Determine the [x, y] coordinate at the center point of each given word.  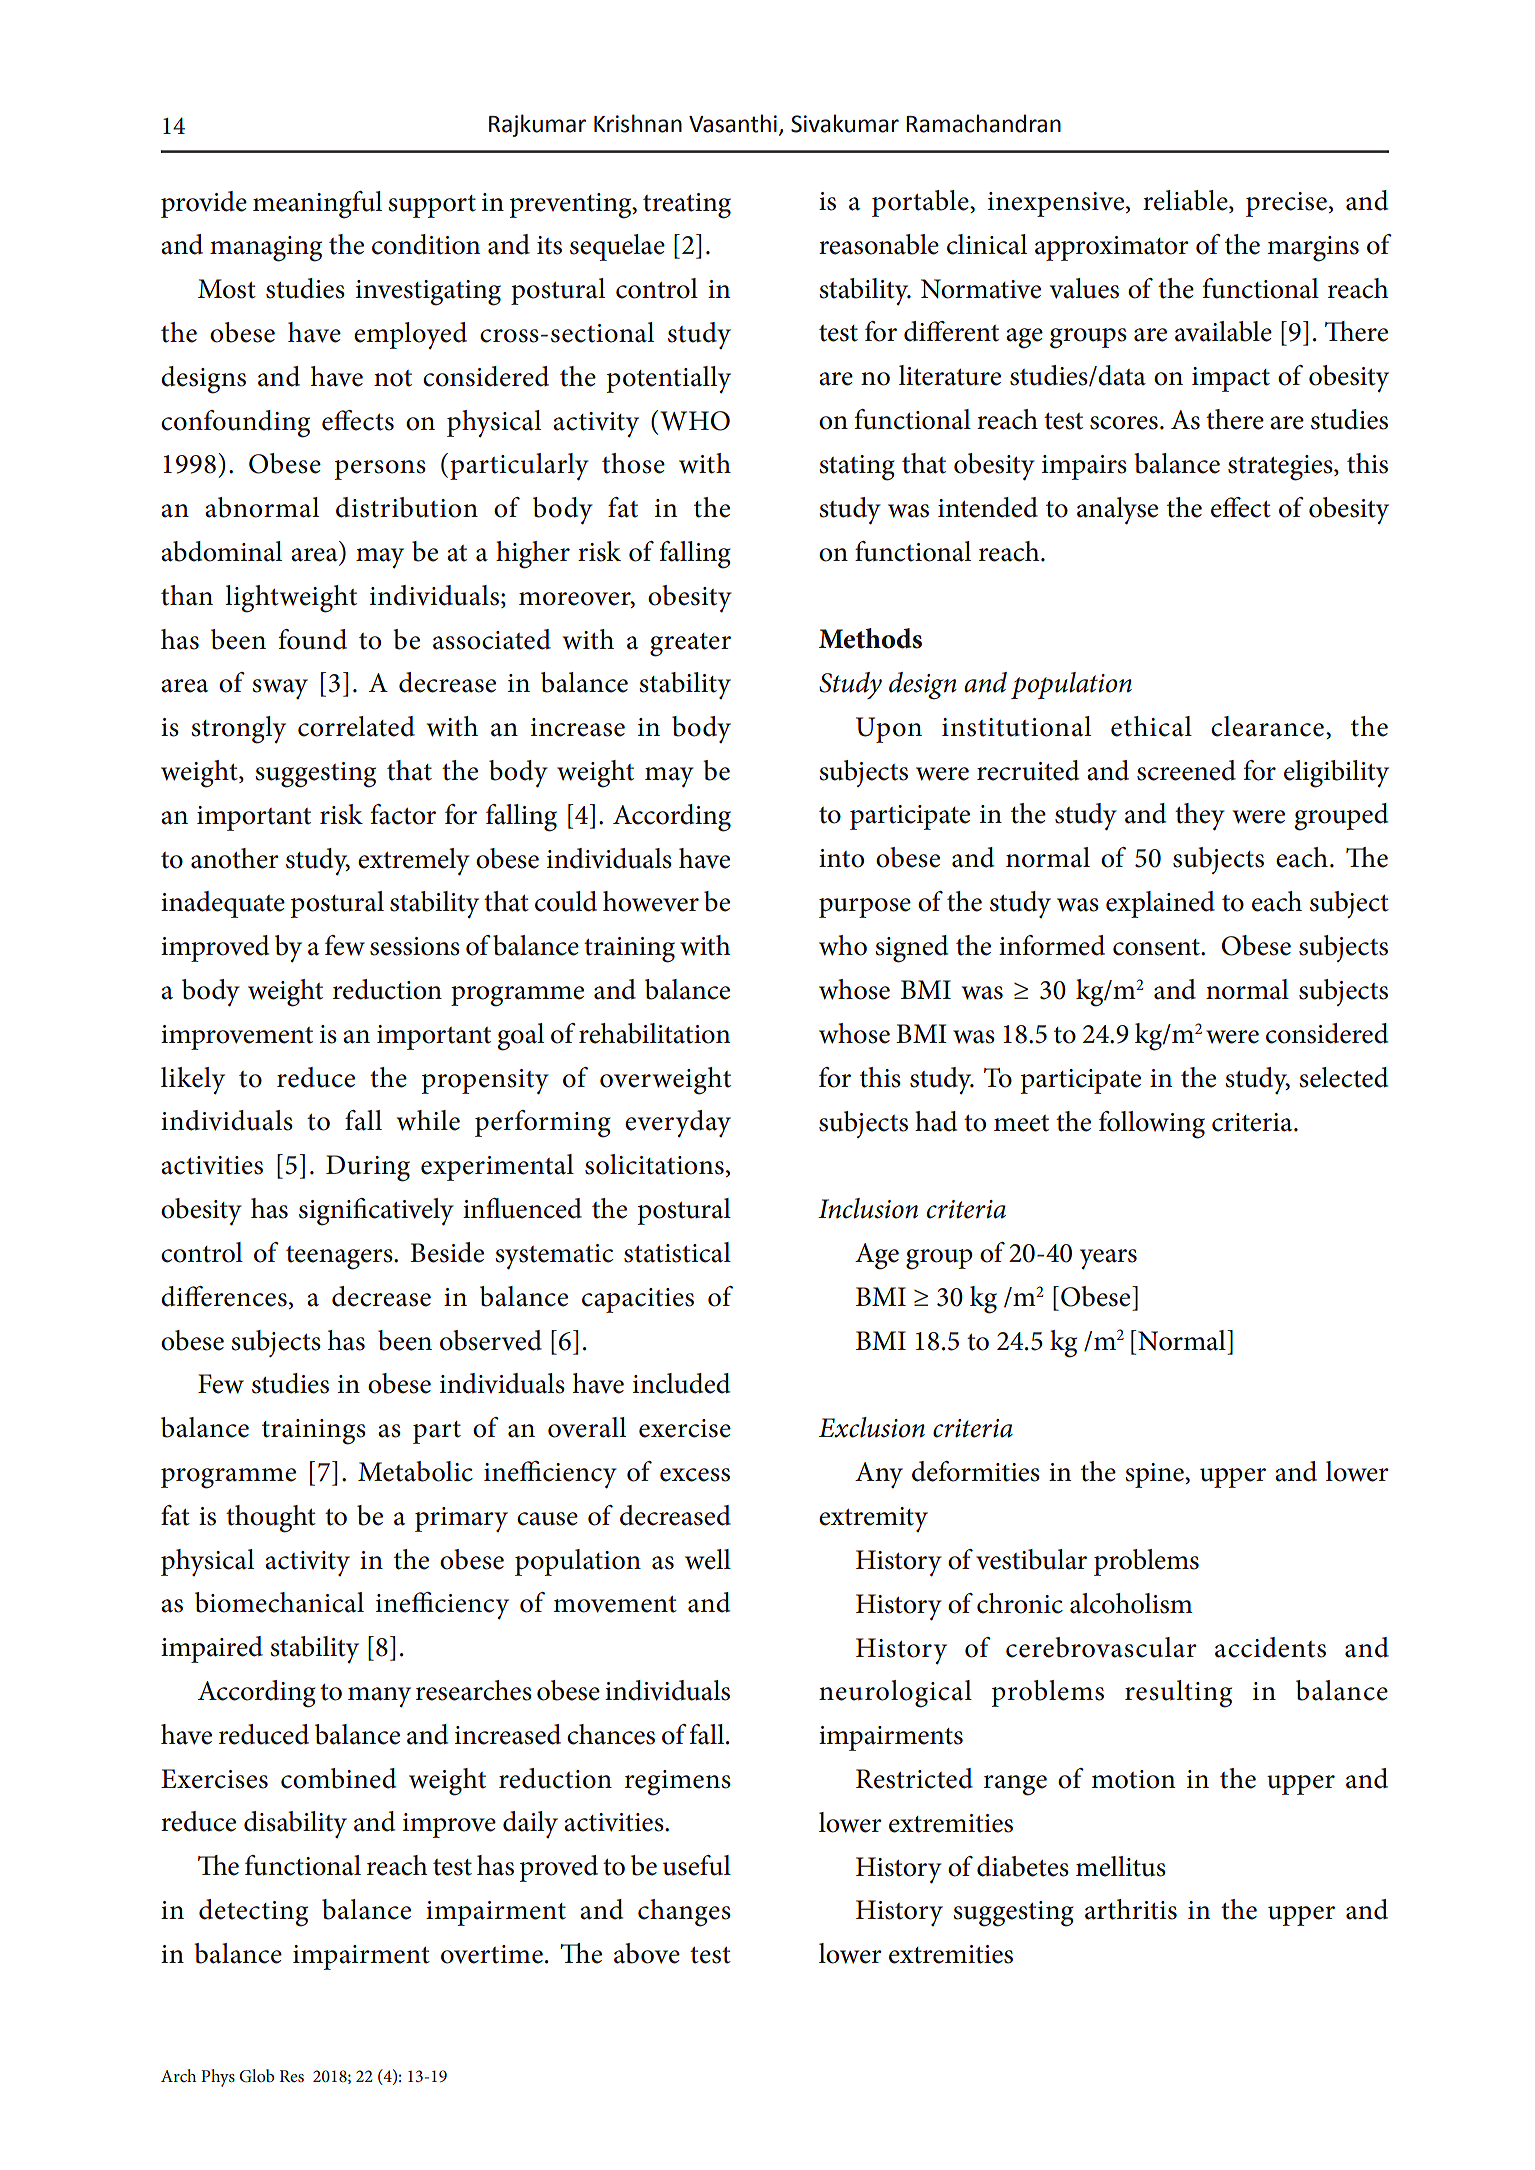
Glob [257, 2076]
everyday [678, 1123]
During [368, 1168]
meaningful [317, 205]
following [1152, 1125]
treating [687, 206]
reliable [1186, 201]
